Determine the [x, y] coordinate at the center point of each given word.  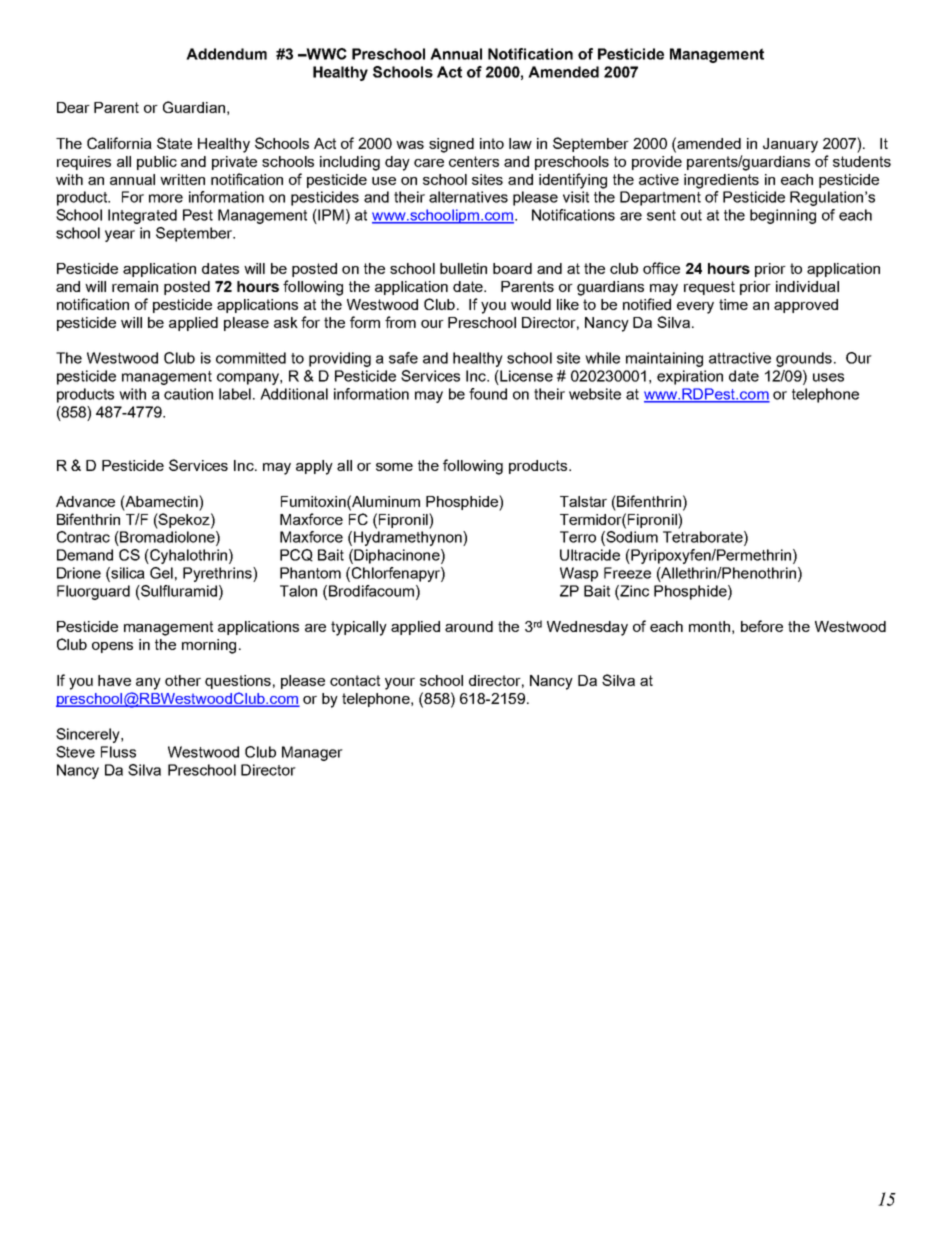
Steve [75, 752]
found [488, 394]
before [762, 626]
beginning [783, 216]
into [492, 143]
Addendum [226, 54]
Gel [161, 573]
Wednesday [587, 628]
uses [828, 377]
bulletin [463, 268]
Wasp [579, 574]
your [400, 684]
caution [188, 394]
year [120, 236]
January [790, 145]
